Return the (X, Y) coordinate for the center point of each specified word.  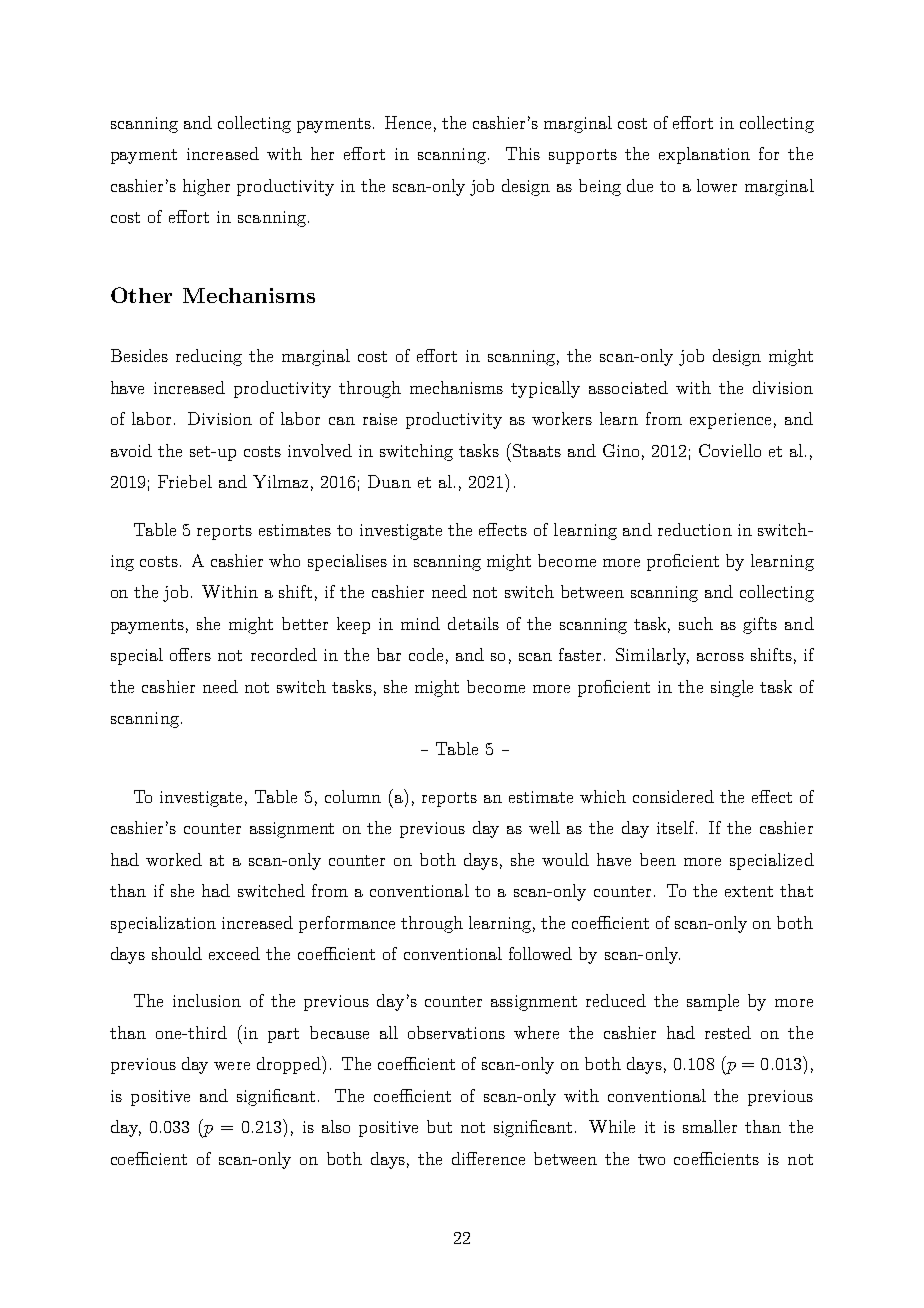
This (523, 153)
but (439, 1126)
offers (190, 654)
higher (206, 187)
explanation (704, 155)
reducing (209, 357)
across (720, 657)
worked (174, 859)
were (232, 1066)
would (565, 859)
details (473, 623)
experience (730, 421)
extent (749, 891)
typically (545, 389)
